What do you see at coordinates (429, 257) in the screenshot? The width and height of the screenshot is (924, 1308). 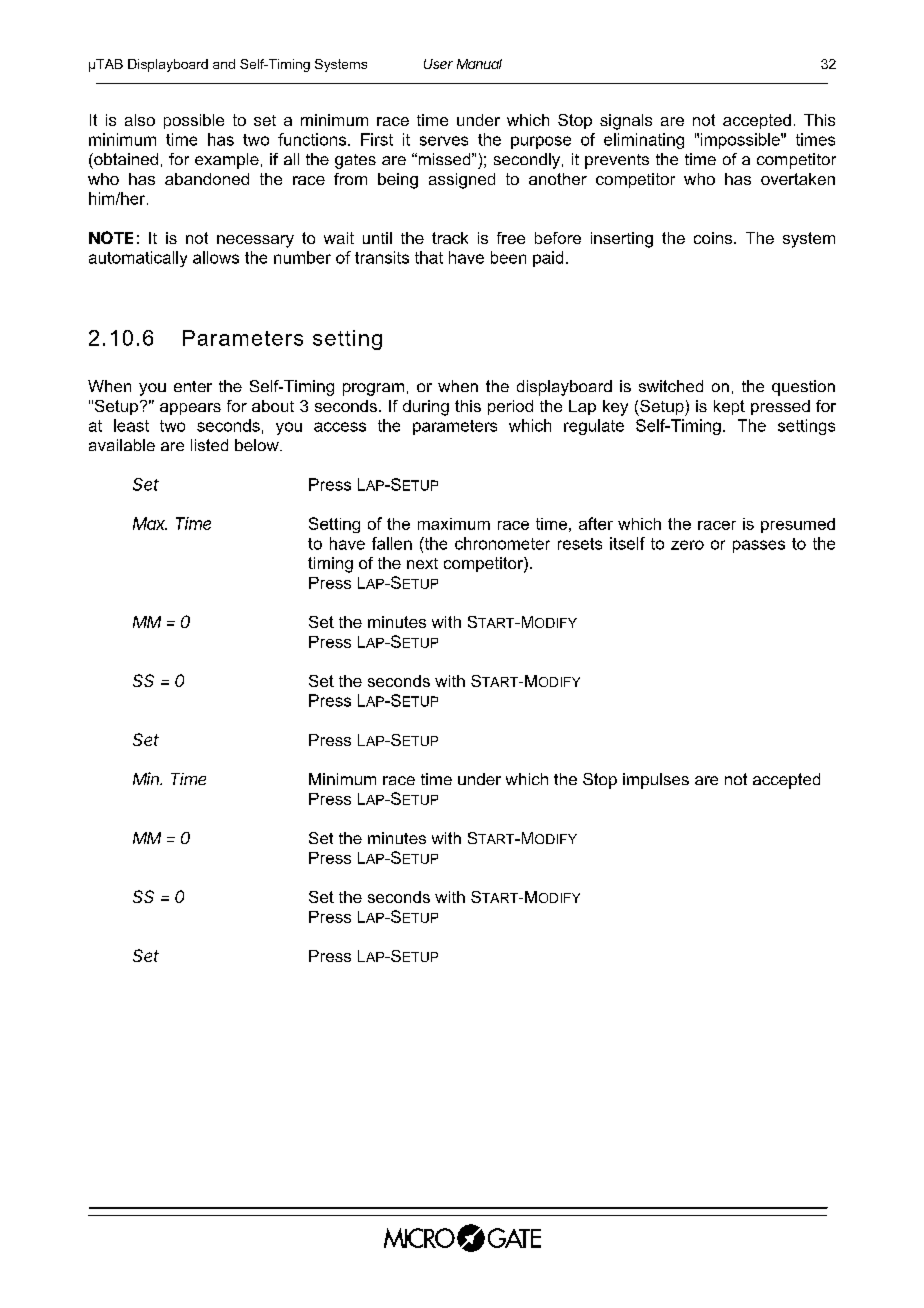 I see `that` at bounding box center [429, 257].
